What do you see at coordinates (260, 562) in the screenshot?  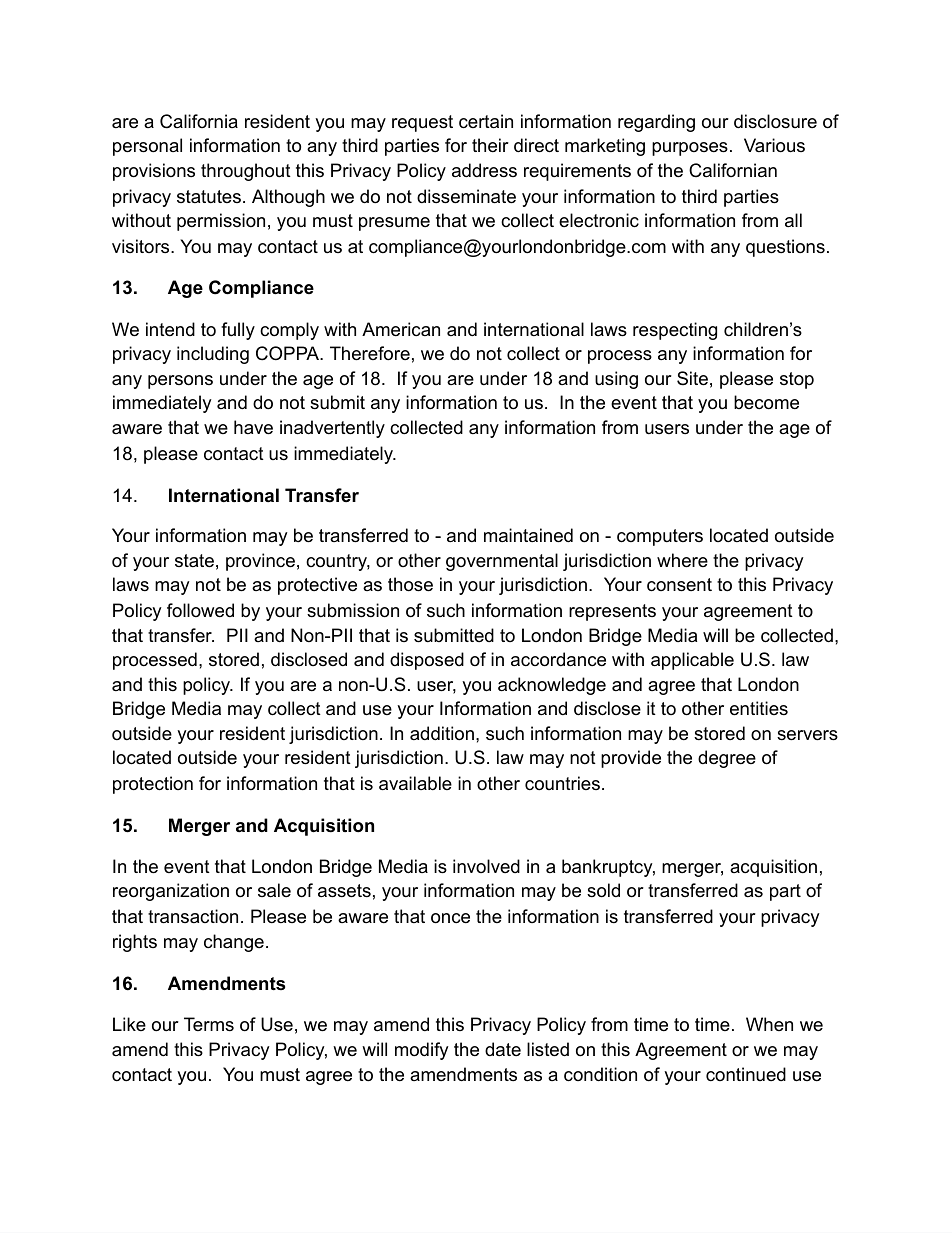 I see `province` at bounding box center [260, 562].
